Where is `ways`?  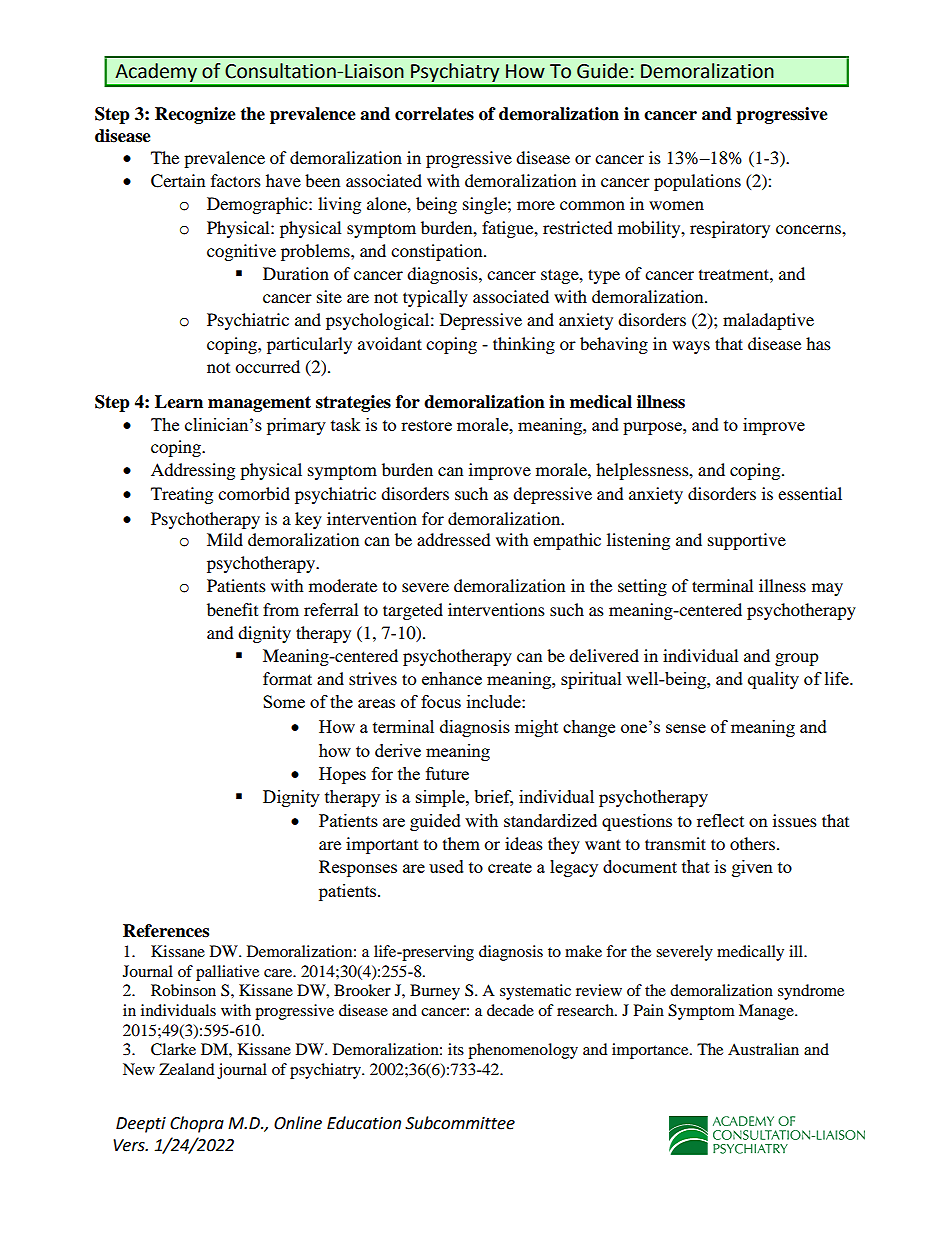 ways is located at coordinates (691, 347).
